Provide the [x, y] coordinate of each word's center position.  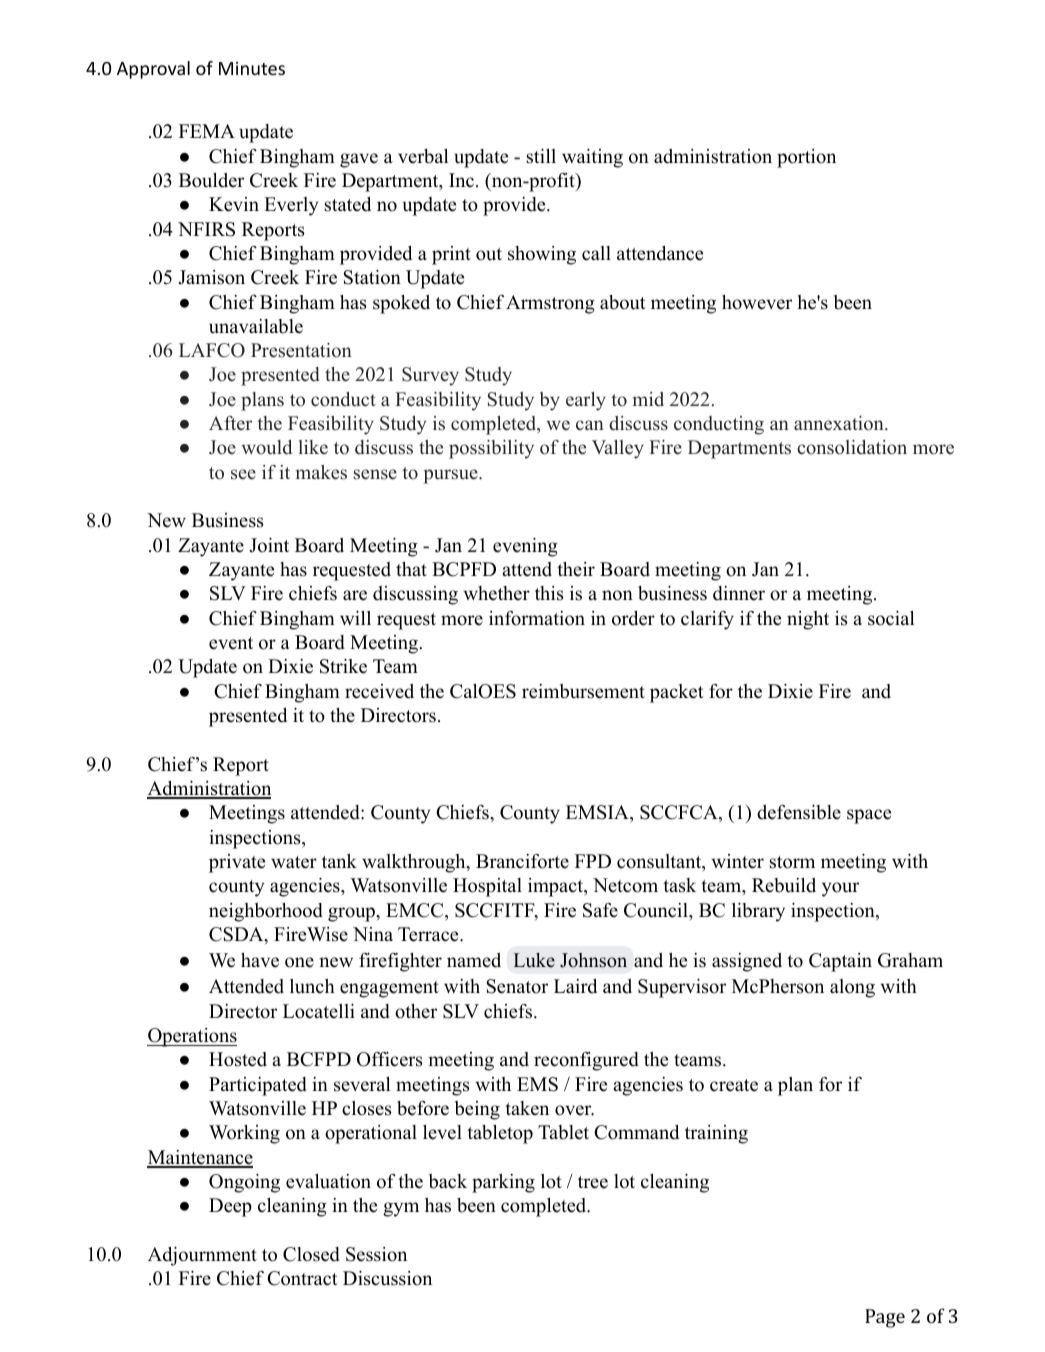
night [808, 620]
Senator [517, 986]
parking [503, 1183]
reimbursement [583, 691]
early [586, 401]
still [541, 156]
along [852, 988]
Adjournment [202, 1256]
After [230, 423]
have [260, 960]
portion [806, 158]
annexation [840, 423]
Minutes [252, 68]
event [231, 643]
